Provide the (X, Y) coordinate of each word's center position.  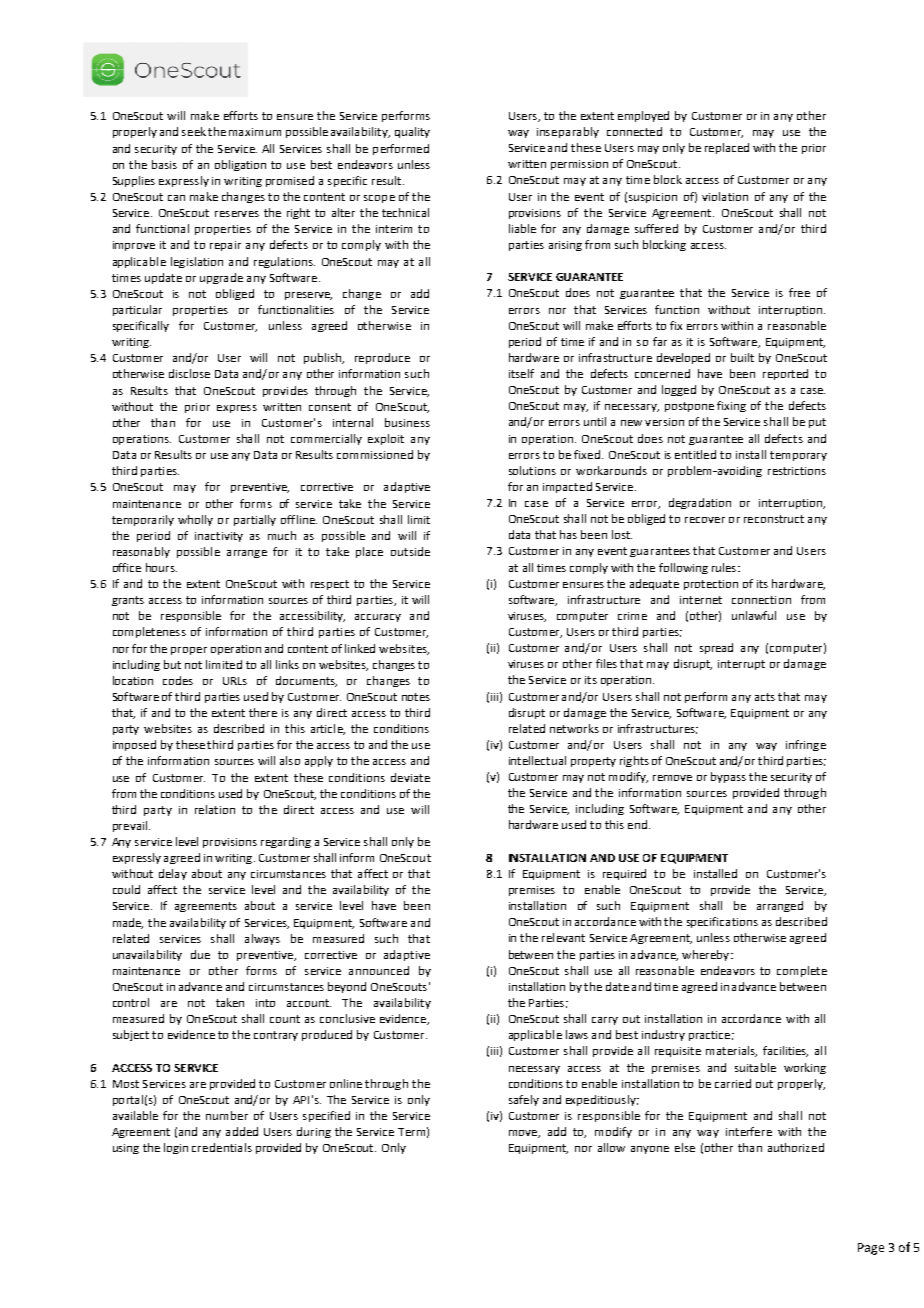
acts (765, 697)
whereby (705, 955)
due (200, 954)
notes (416, 697)
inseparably (568, 132)
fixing (731, 406)
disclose (189, 373)
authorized (796, 1147)
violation (725, 196)
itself (521, 373)
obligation (240, 165)
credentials (222, 1147)
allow (611, 1147)
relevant (563, 937)
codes (178, 680)
